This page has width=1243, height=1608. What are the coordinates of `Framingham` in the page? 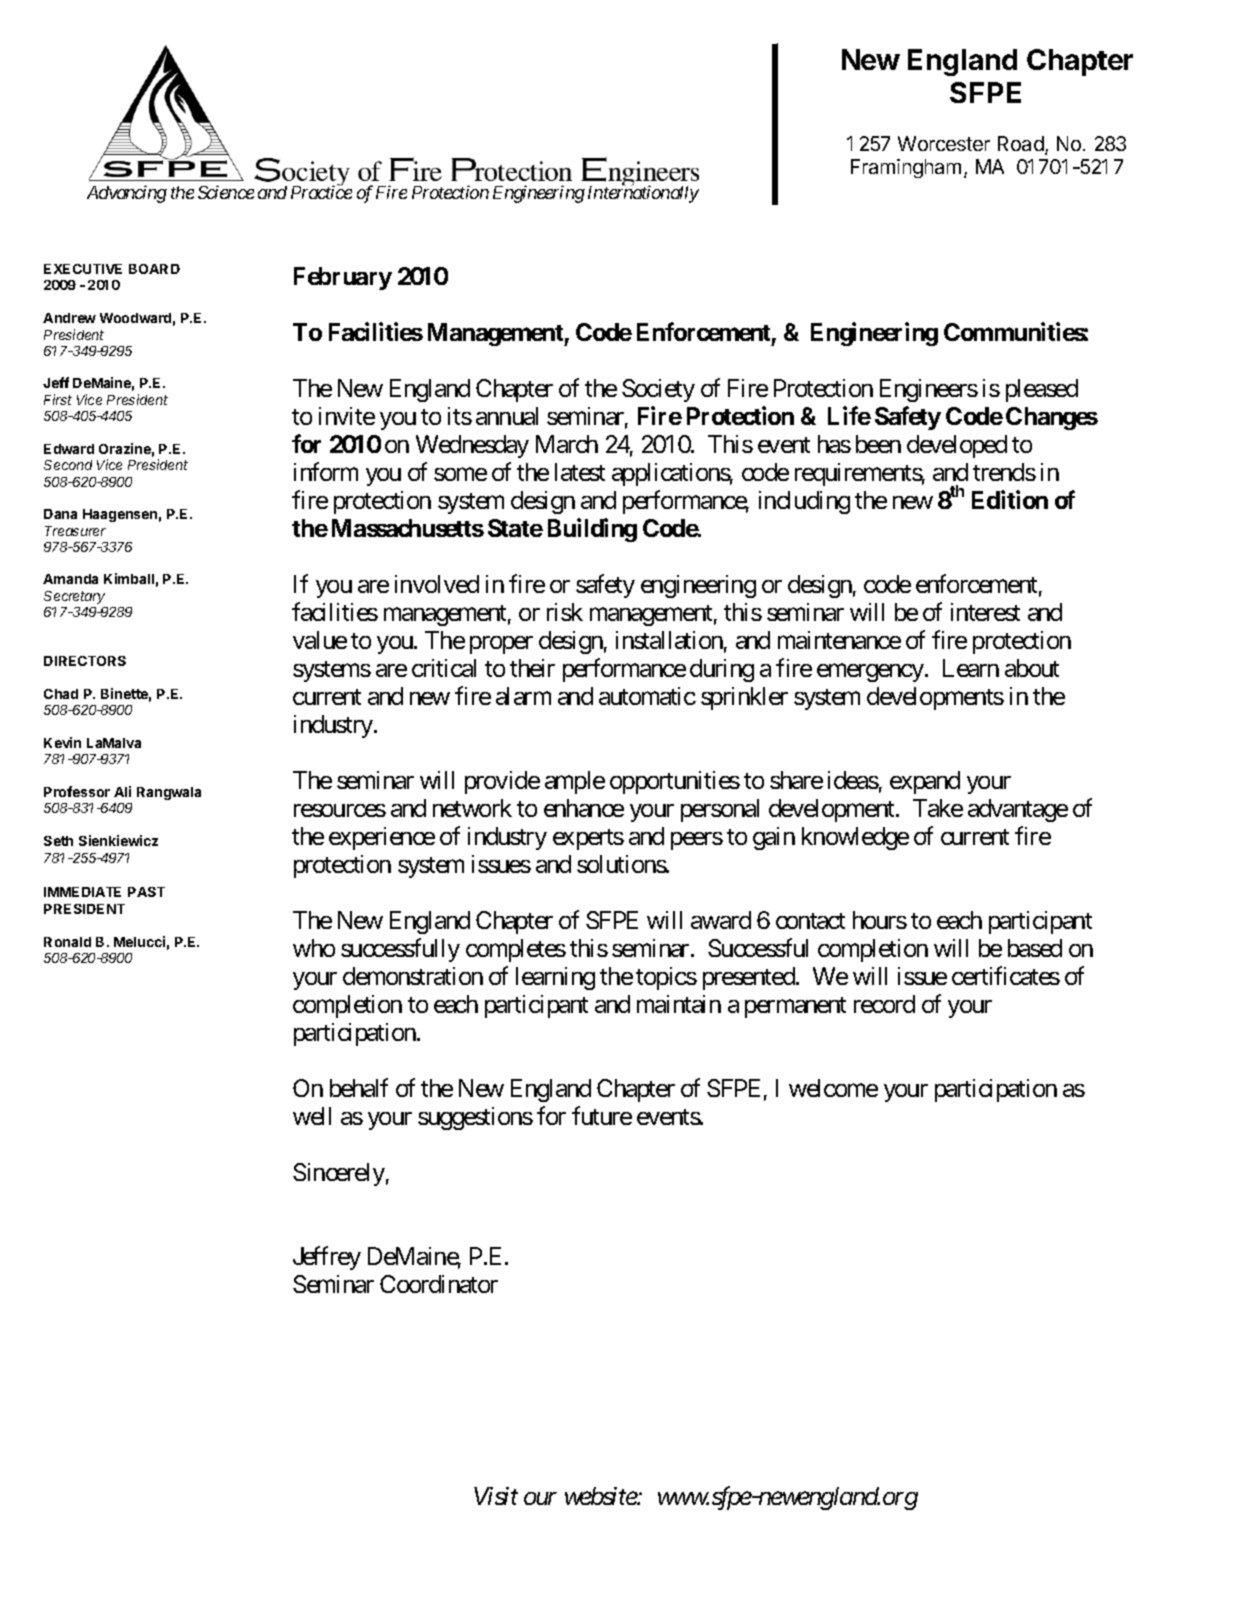 It's located at (906, 168).
